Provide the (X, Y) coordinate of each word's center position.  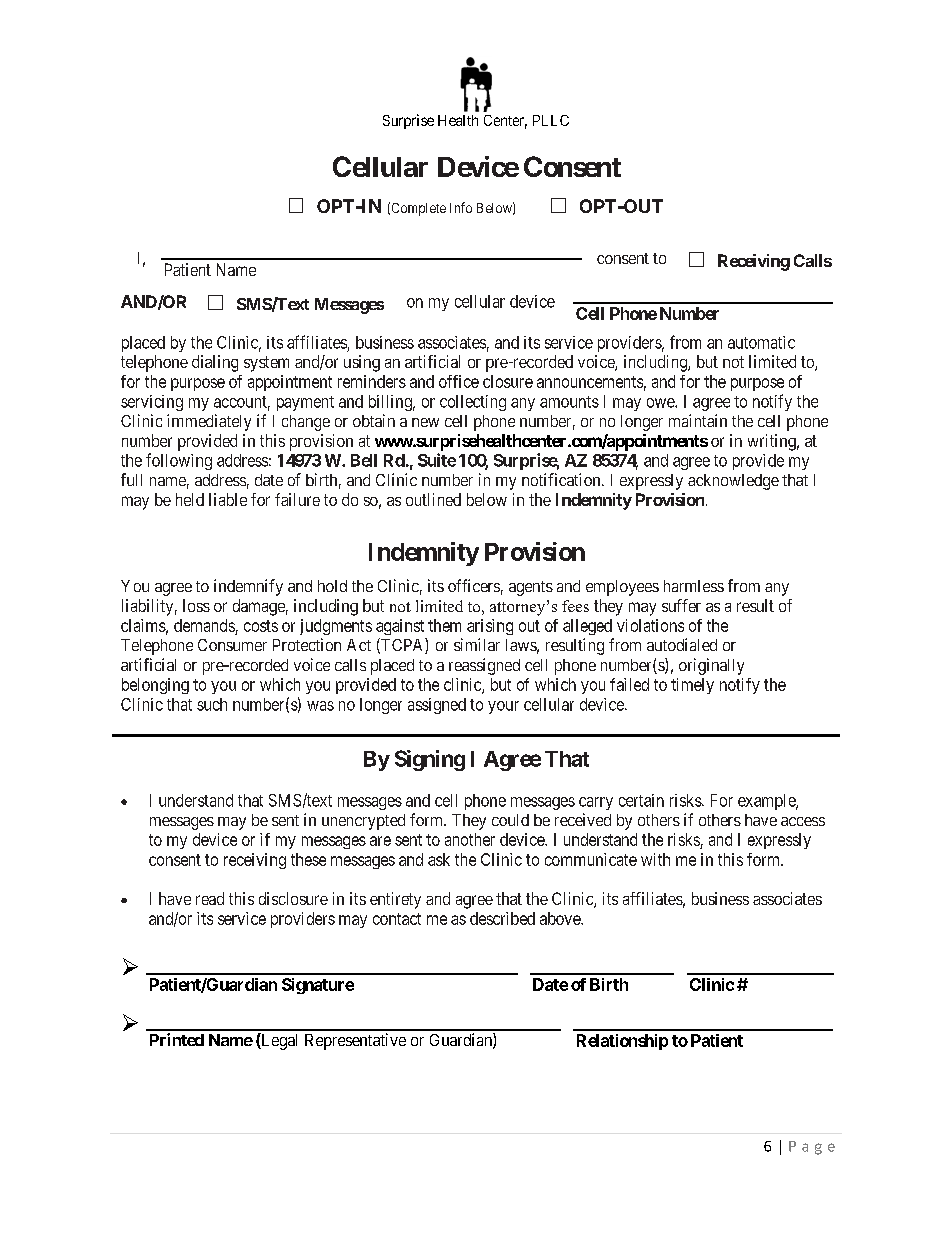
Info (461, 207)
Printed (177, 1039)
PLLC (551, 120)
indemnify (248, 587)
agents (531, 588)
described (502, 918)
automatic (761, 342)
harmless (694, 586)
